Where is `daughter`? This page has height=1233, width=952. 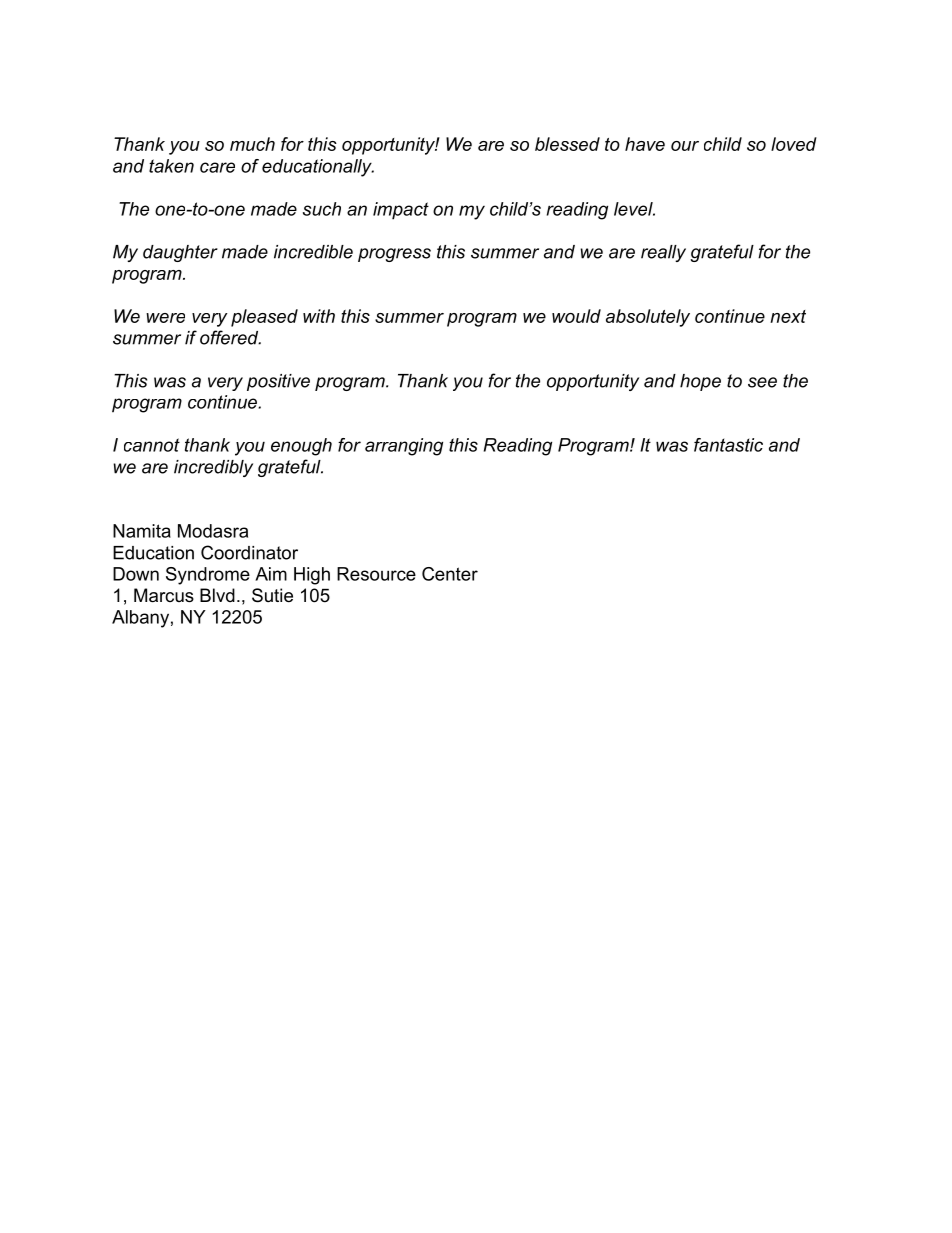
daughter is located at coordinates (180, 253).
